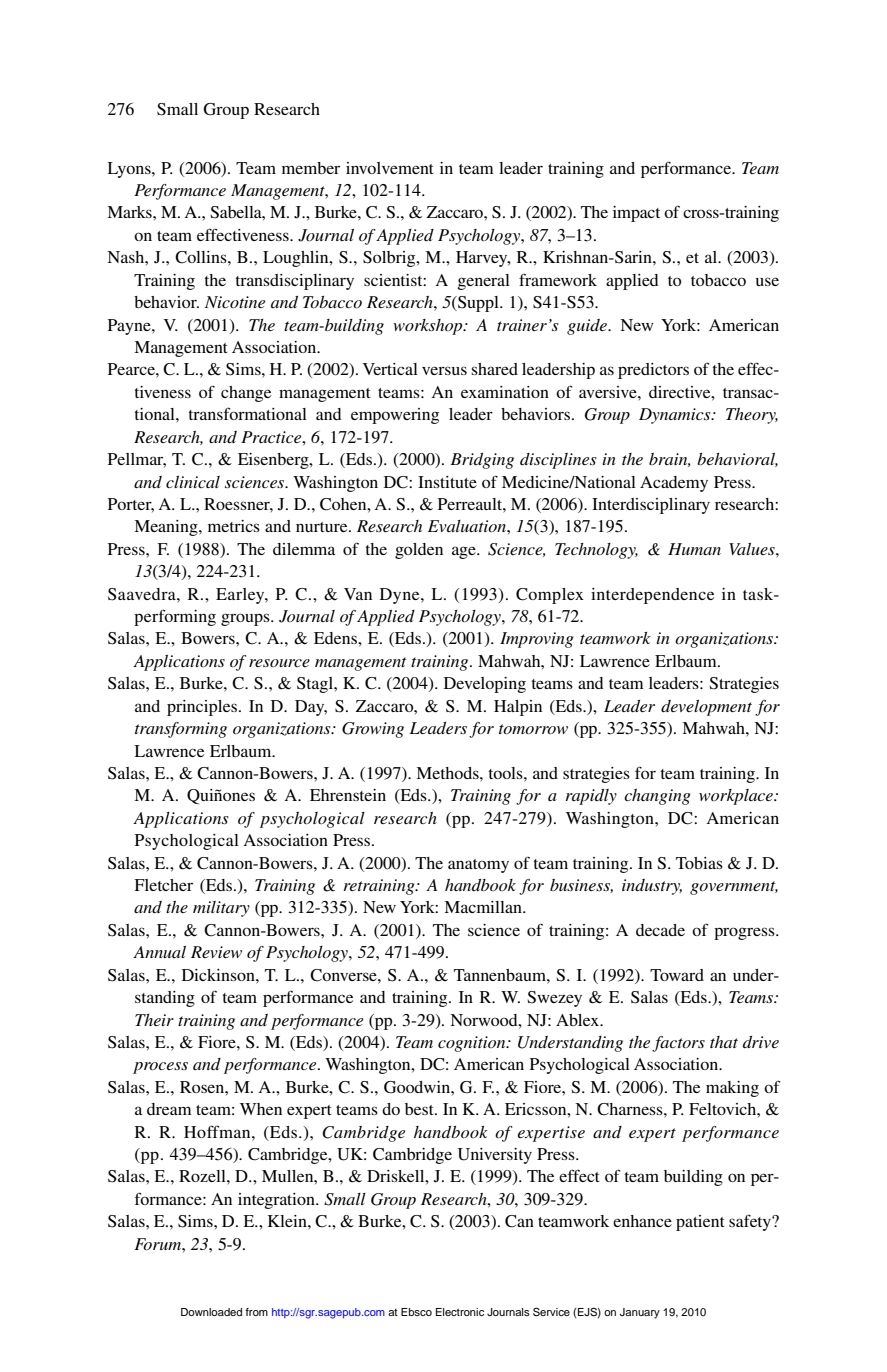 The image size is (887, 1372). What do you see at coordinates (390, 168) in the screenshot?
I see `involvement` at bounding box center [390, 168].
